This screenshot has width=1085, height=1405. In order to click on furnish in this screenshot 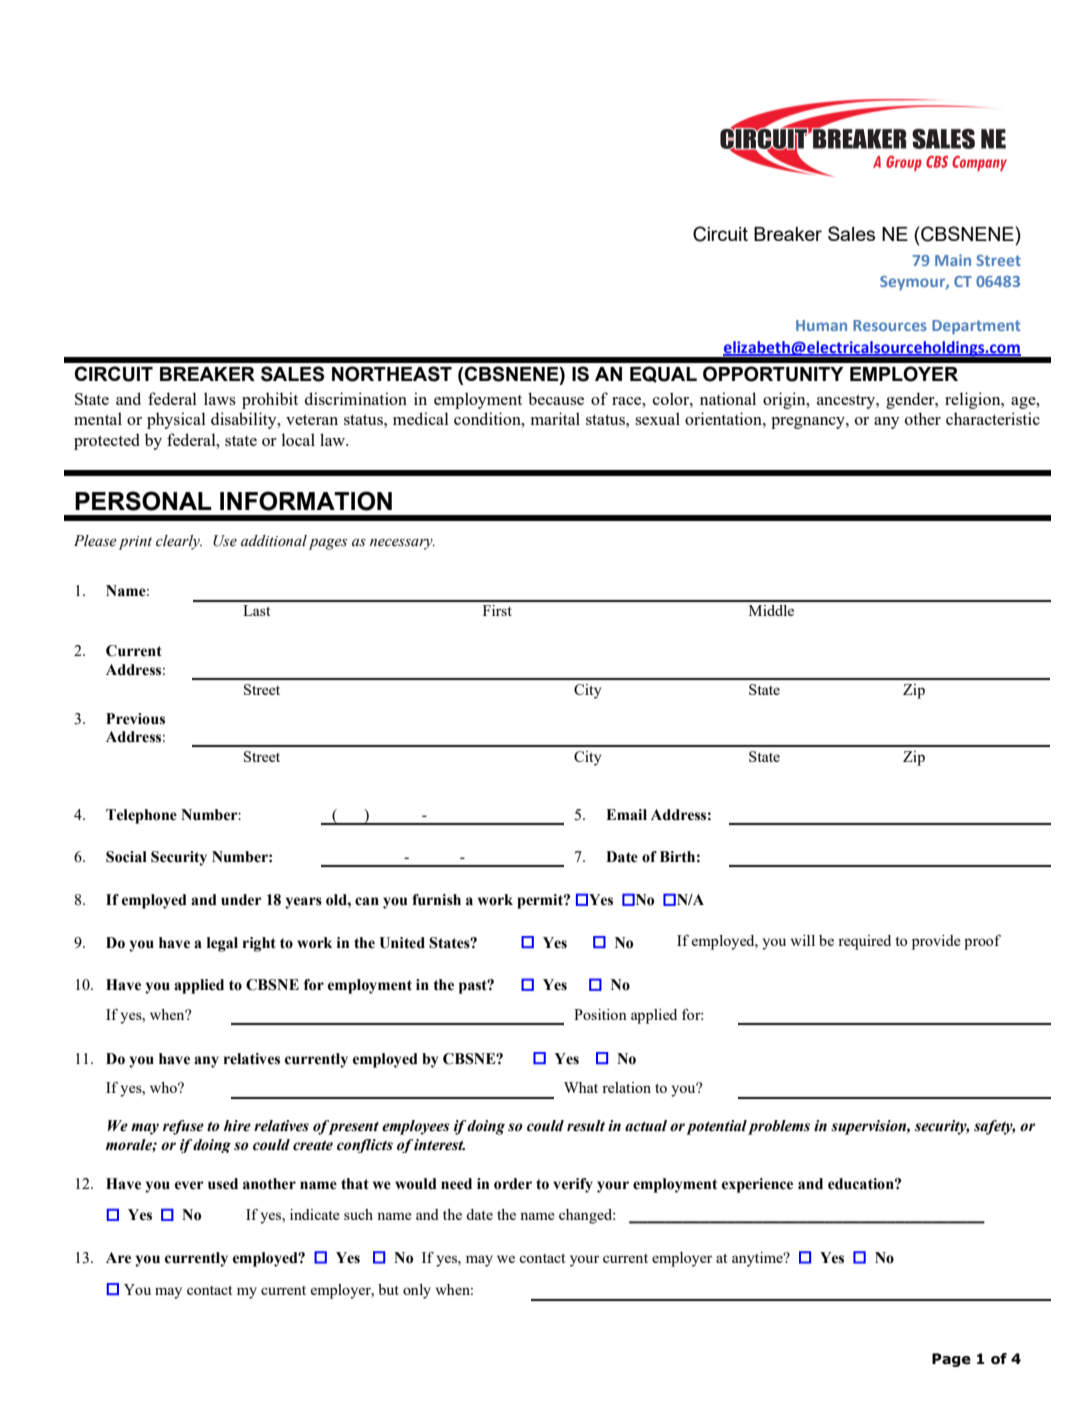, I will do `click(436, 900)`.
